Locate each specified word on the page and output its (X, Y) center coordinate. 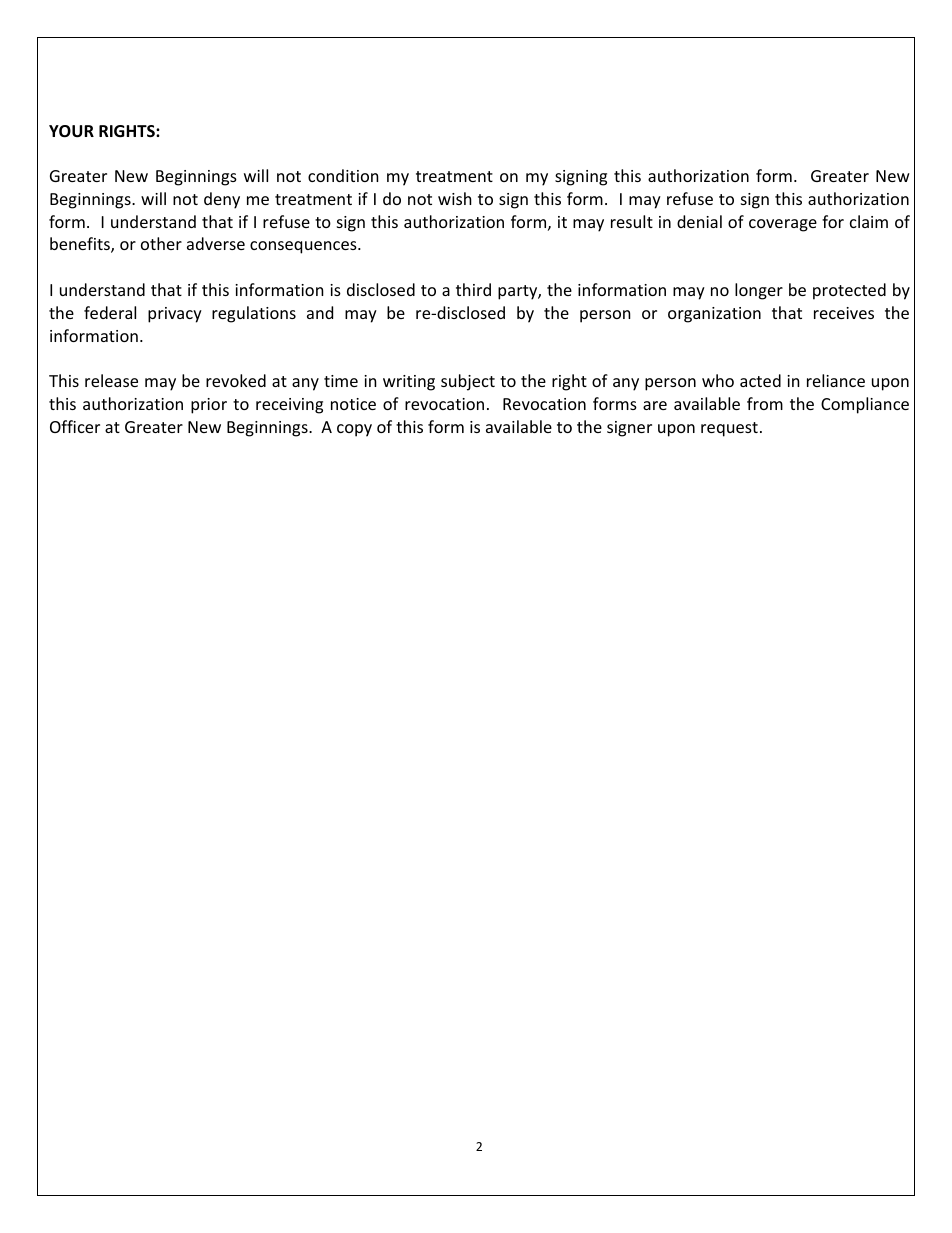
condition (343, 175)
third (473, 289)
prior (209, 406)
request (729, 429)
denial (699, 221)
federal (110, 312)
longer (759, 291)
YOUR (71, 131)
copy (354, 430)
